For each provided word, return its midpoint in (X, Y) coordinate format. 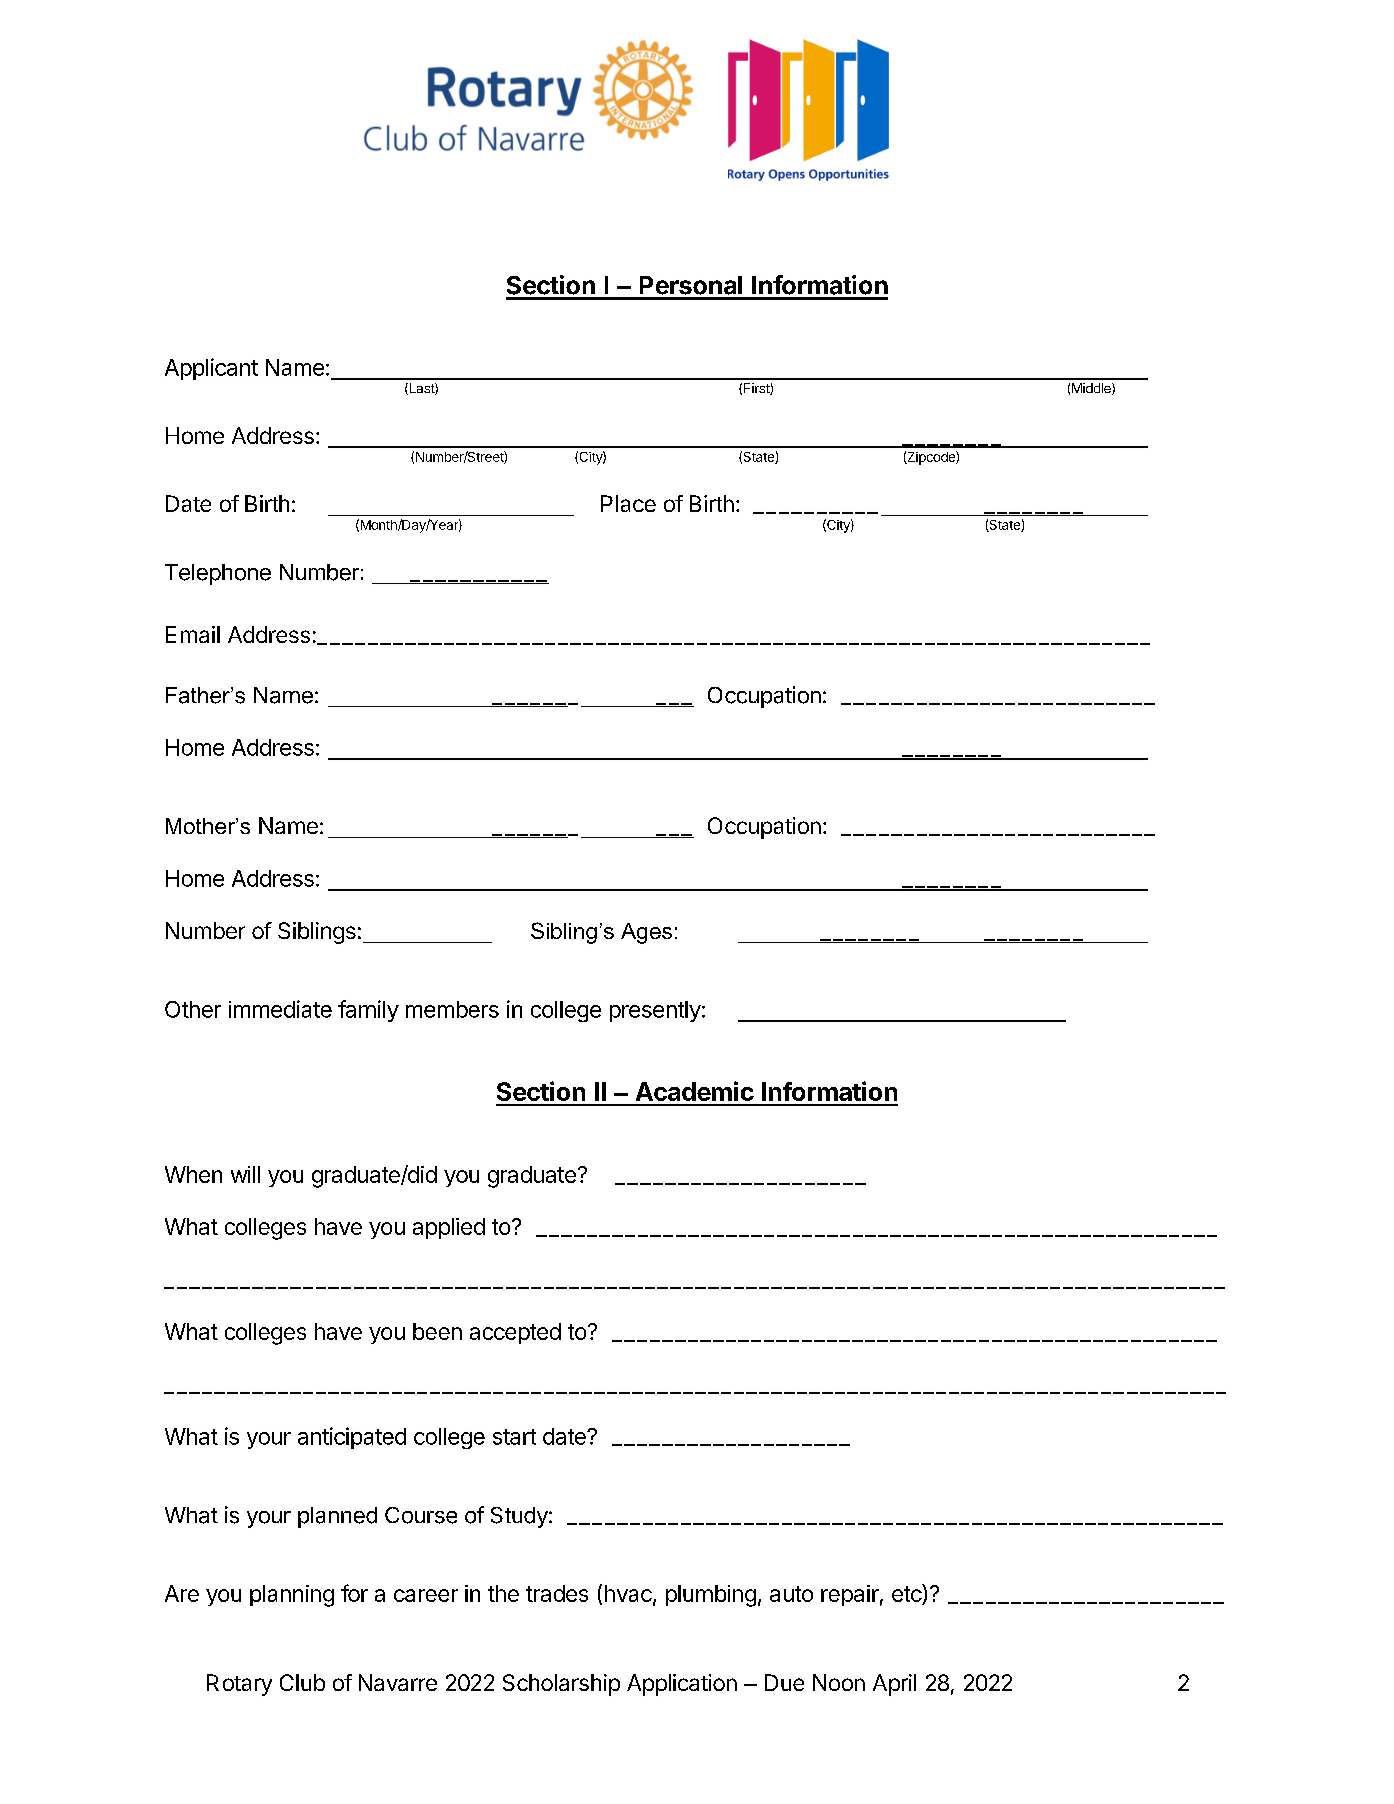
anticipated (352, 1438)
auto (791, 1594)
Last (421, 389)
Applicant (211, 369)
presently (655, 1011)
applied (449, 1228)
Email (193, 634)
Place (628, 503)
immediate (280, 1009)
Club (302, 1682)
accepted (515, 1333)
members (452, 1009)
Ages (646, 933)
